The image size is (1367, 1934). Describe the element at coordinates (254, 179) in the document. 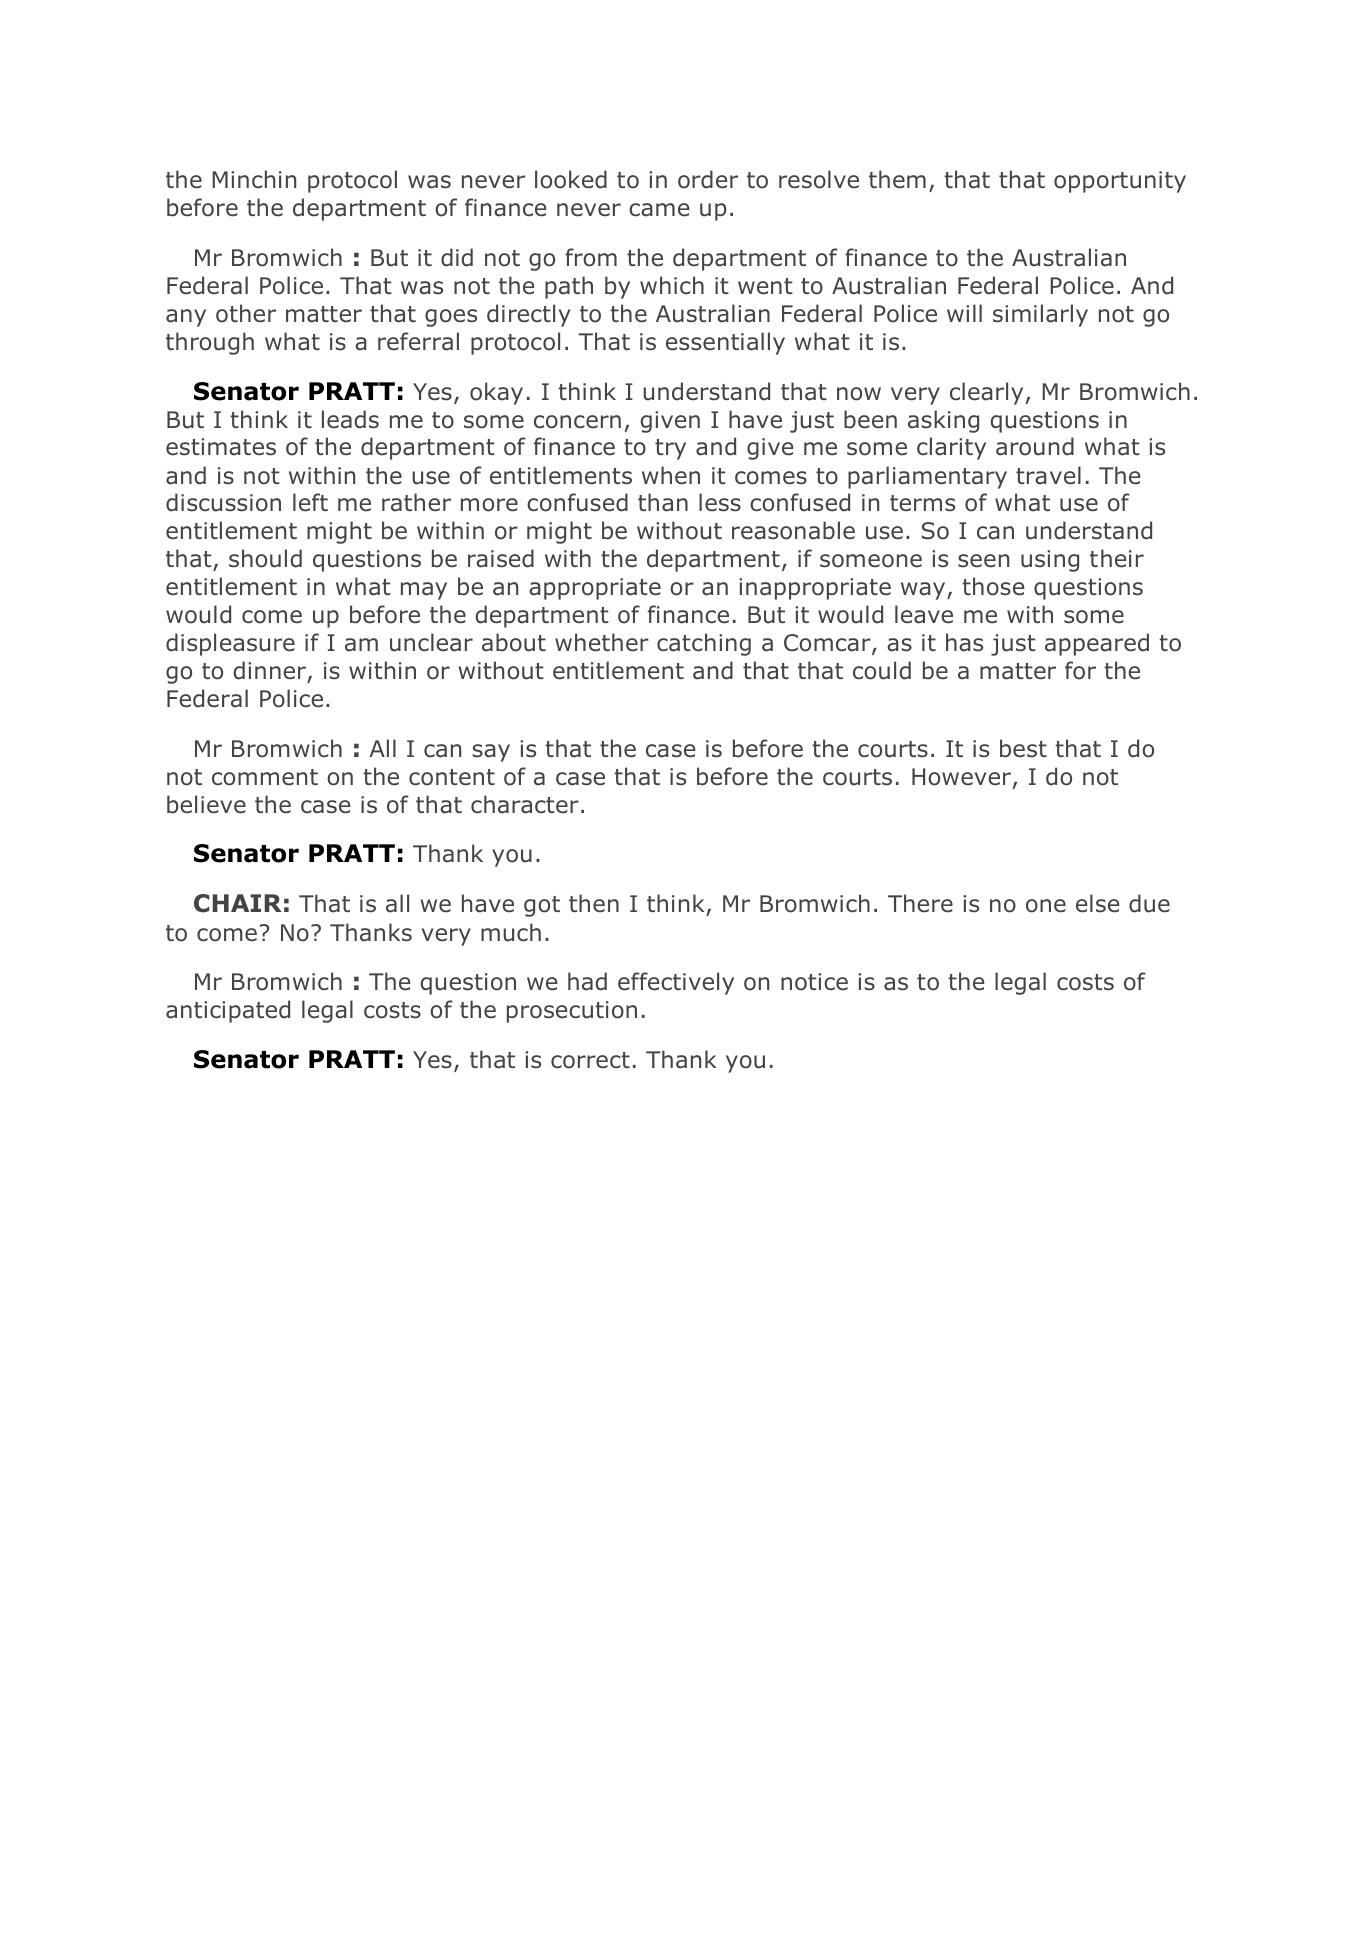

I see `Minchin` at that location.
